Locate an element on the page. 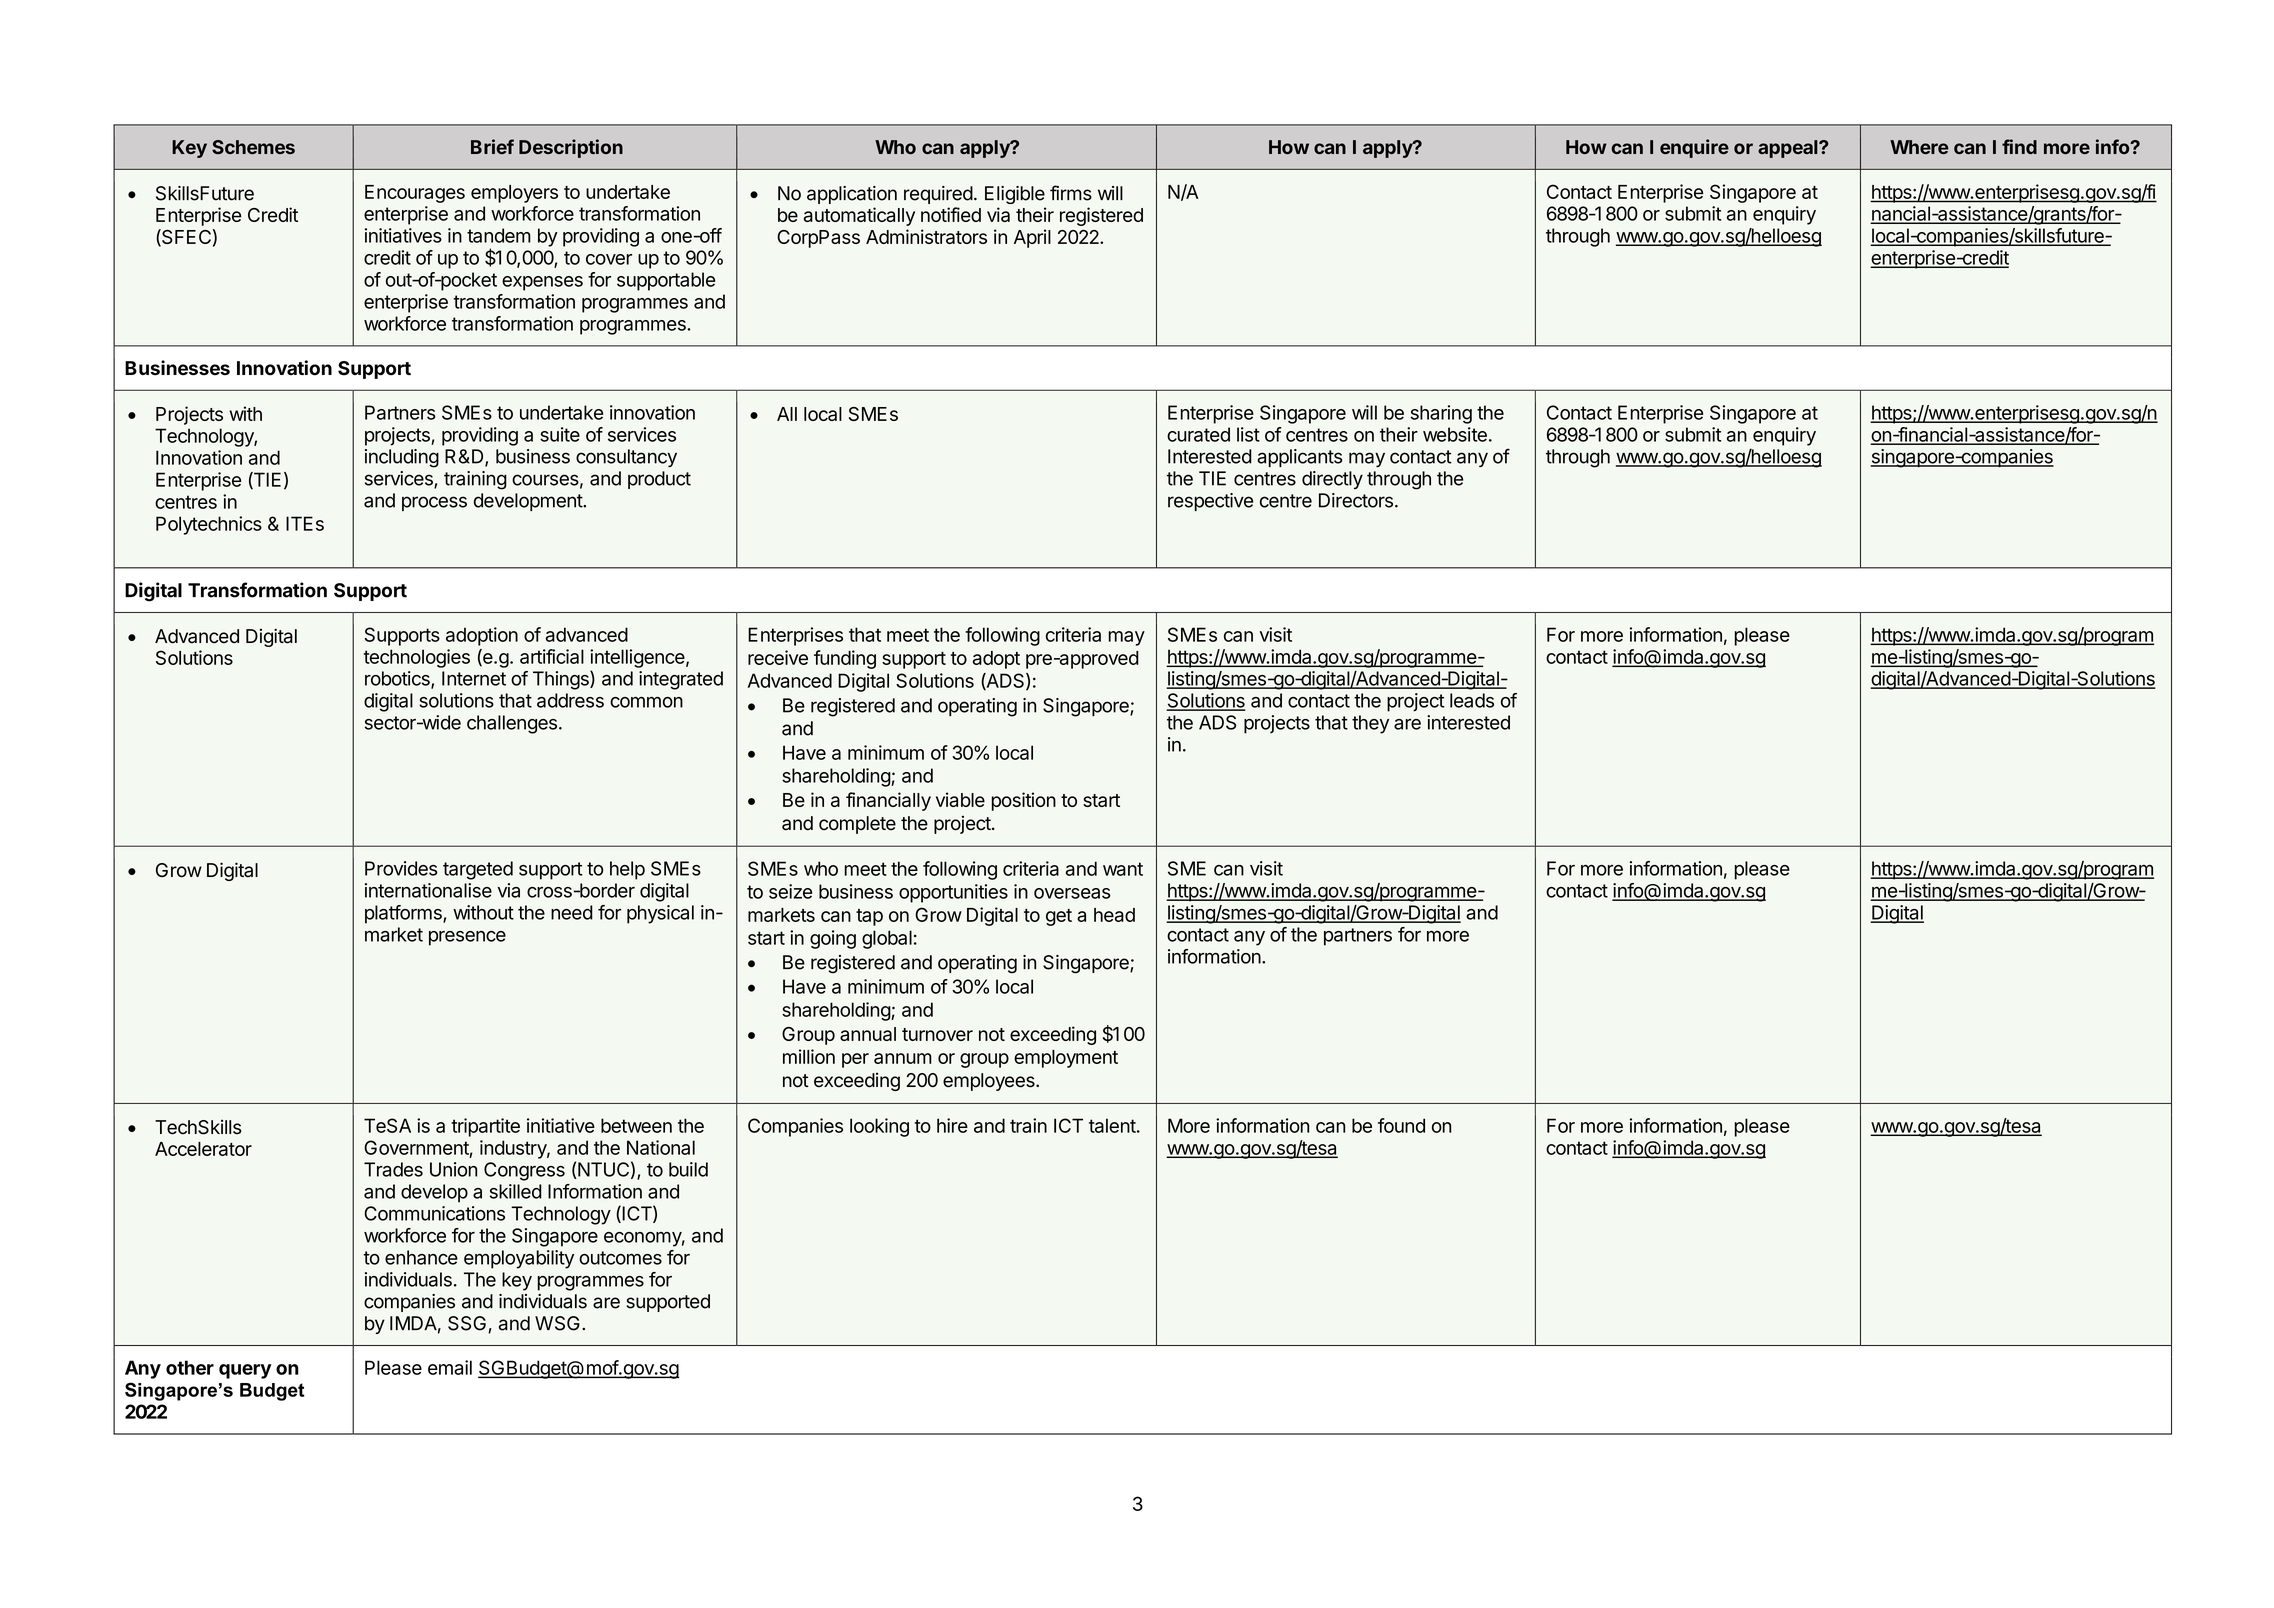 This image has width=2274, height=1608. website is located at coordinates (1455, 434).
